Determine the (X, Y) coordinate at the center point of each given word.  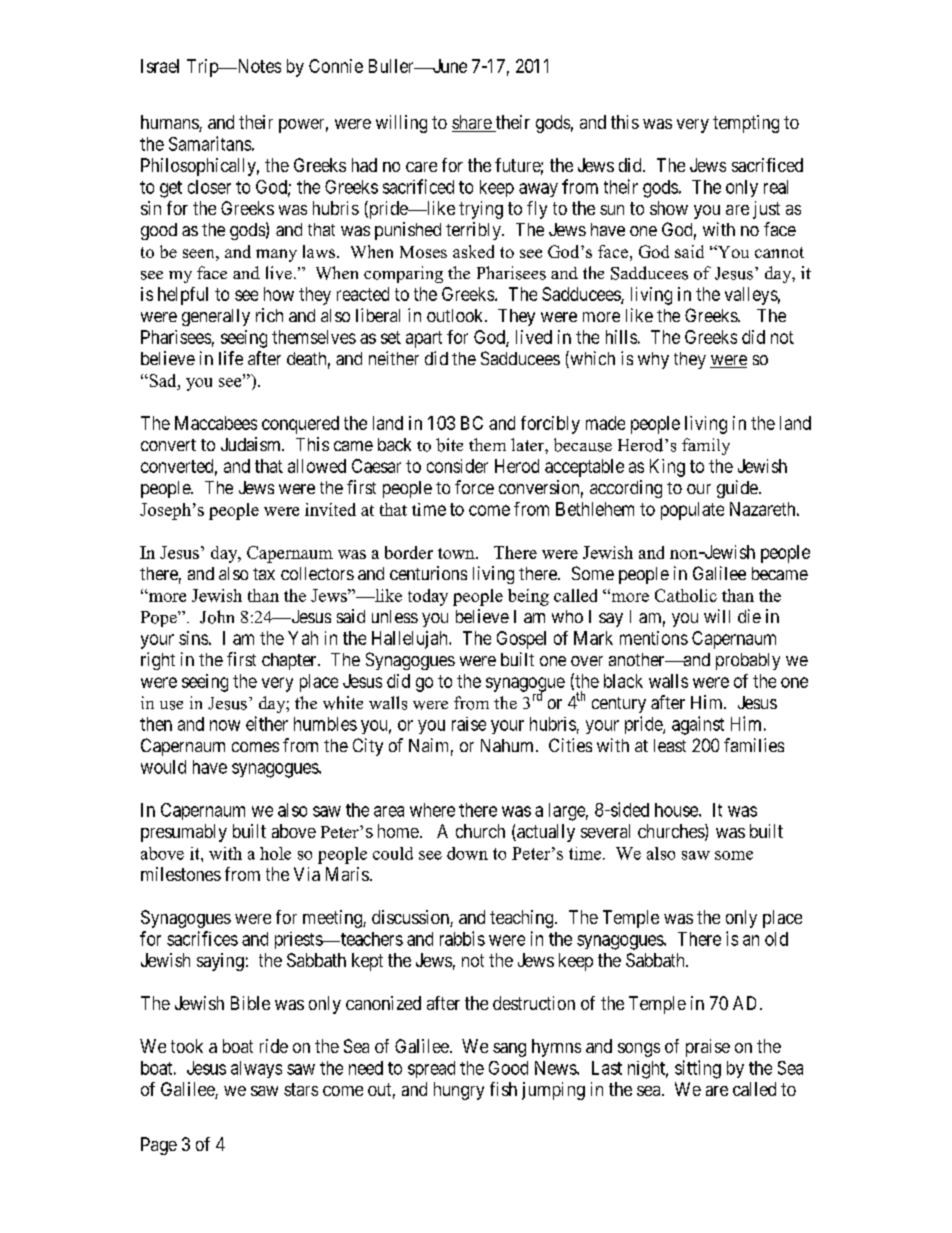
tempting (746, 124)
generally (216, 317)
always (256, 1069)
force (474, 487)
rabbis (462, 938)
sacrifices (202, 938)
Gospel (521, 640)
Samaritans (210, 143)
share (472, 123)
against (698, 725)
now (225, 725)
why (653, 360)
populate (692, 511)
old (776, 939)
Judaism (252, 444)
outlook (456, 315)
